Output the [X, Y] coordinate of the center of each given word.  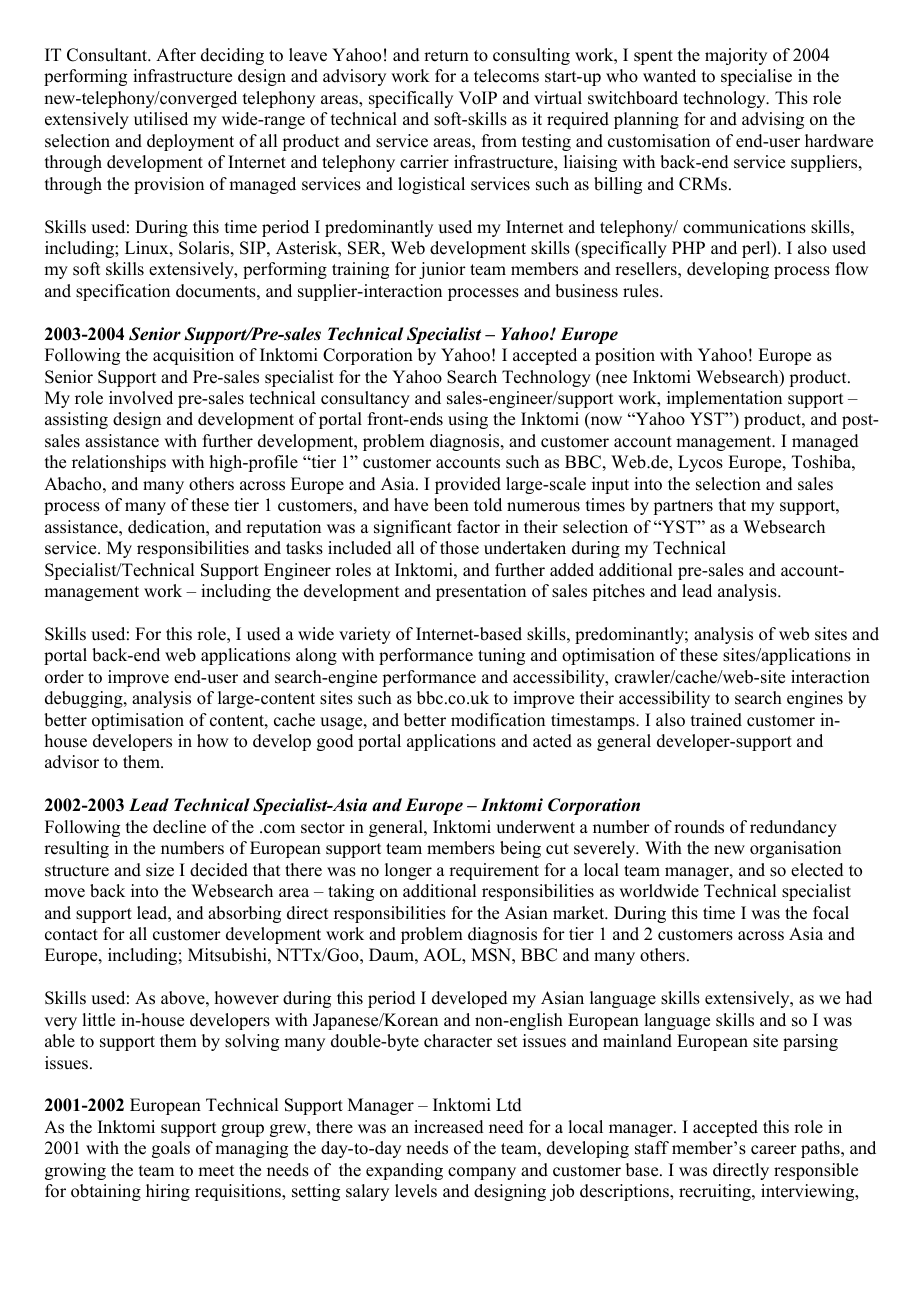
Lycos [700, 463]
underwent [535, 827]
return [446, 56]
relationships [119, 463]
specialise [756, 77]
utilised [161, 119]
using [468, 420]
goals [171, 1149]
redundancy [793, 828]
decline [179, 827]
